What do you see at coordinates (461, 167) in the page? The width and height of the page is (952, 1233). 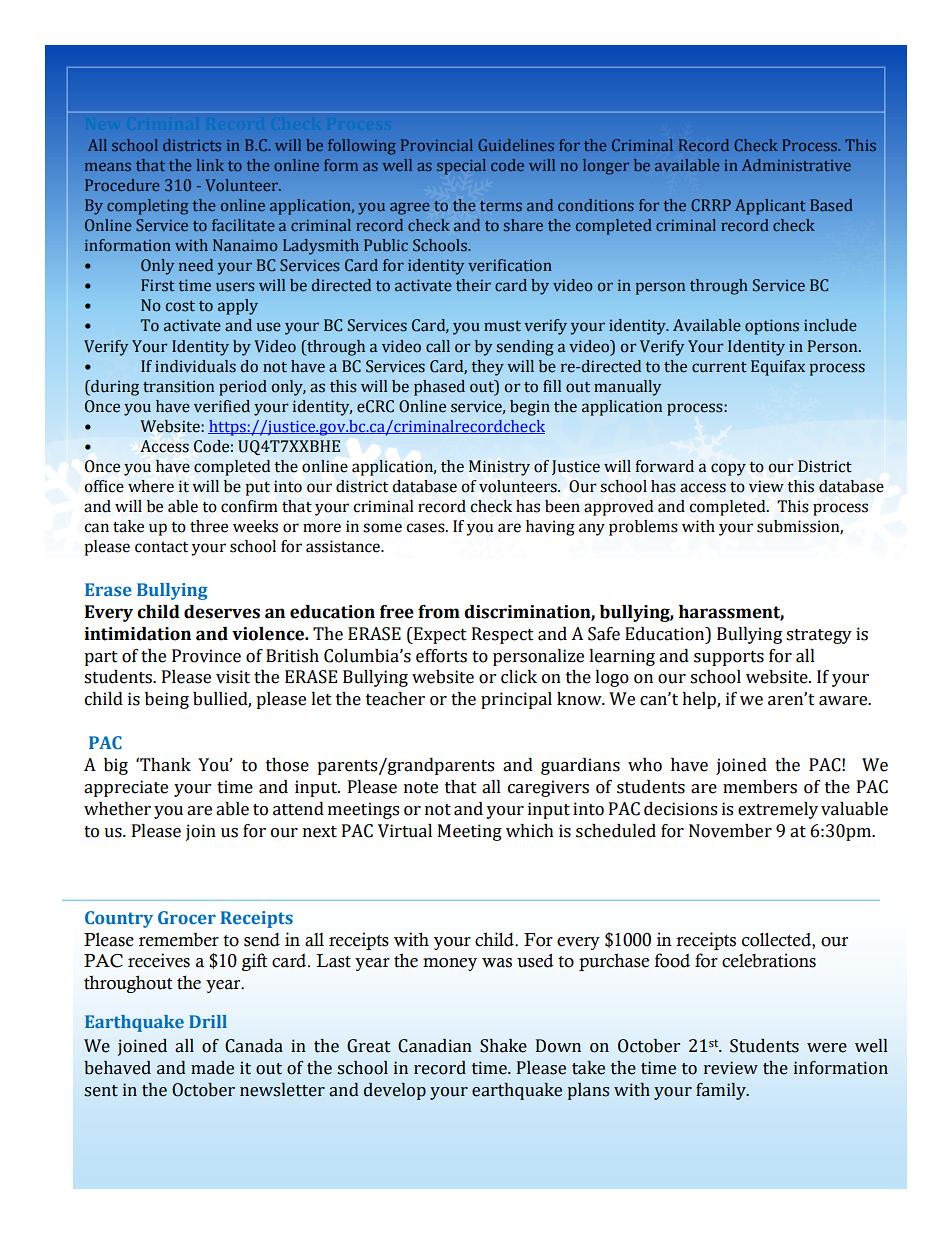 I see `special` at bounding box center [461, 167].
